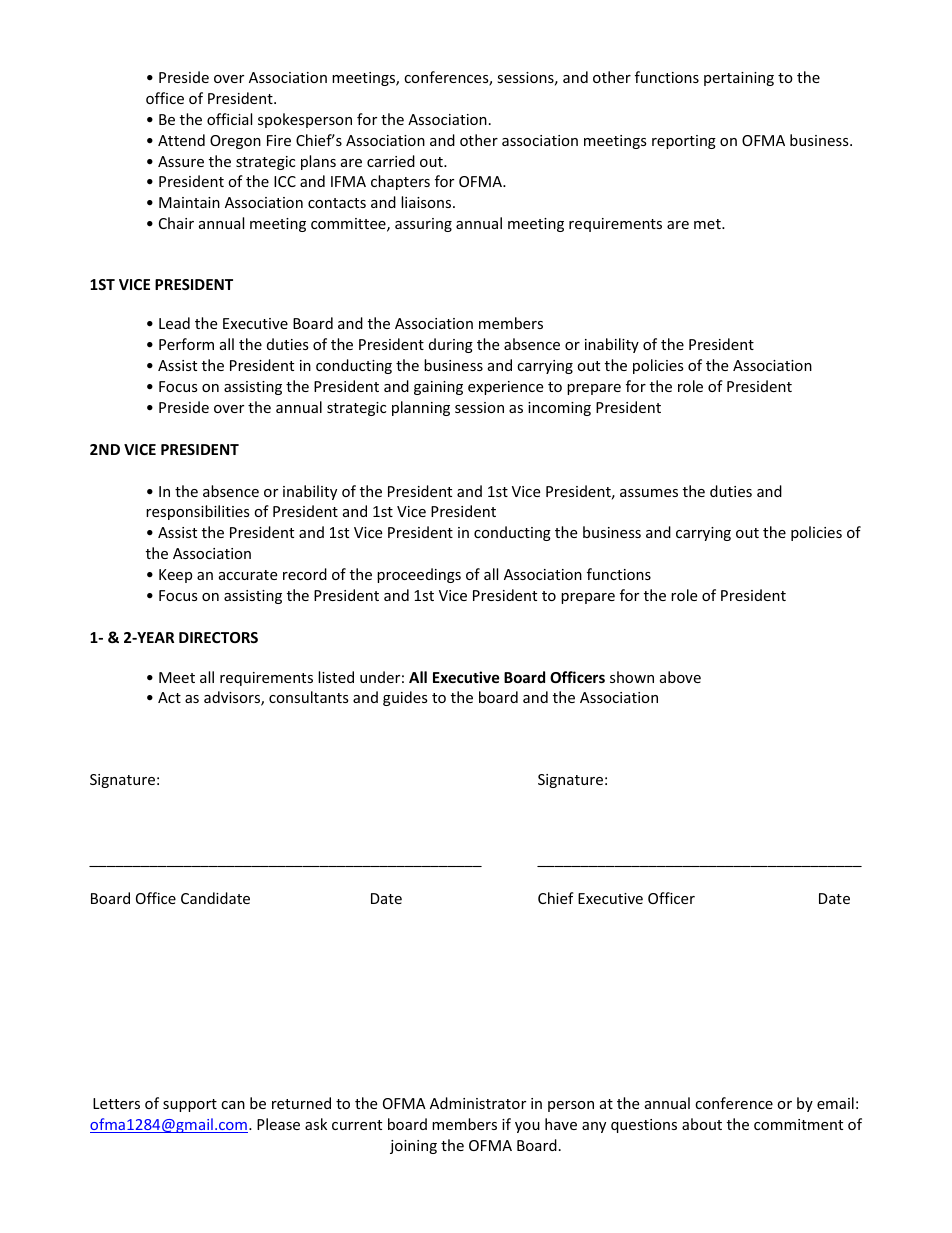 This screenshot has width=952, height=1233. What do you see at coordinates (708, 224) in the screenshot?
I see `met` at bounding box center [708, 224].
